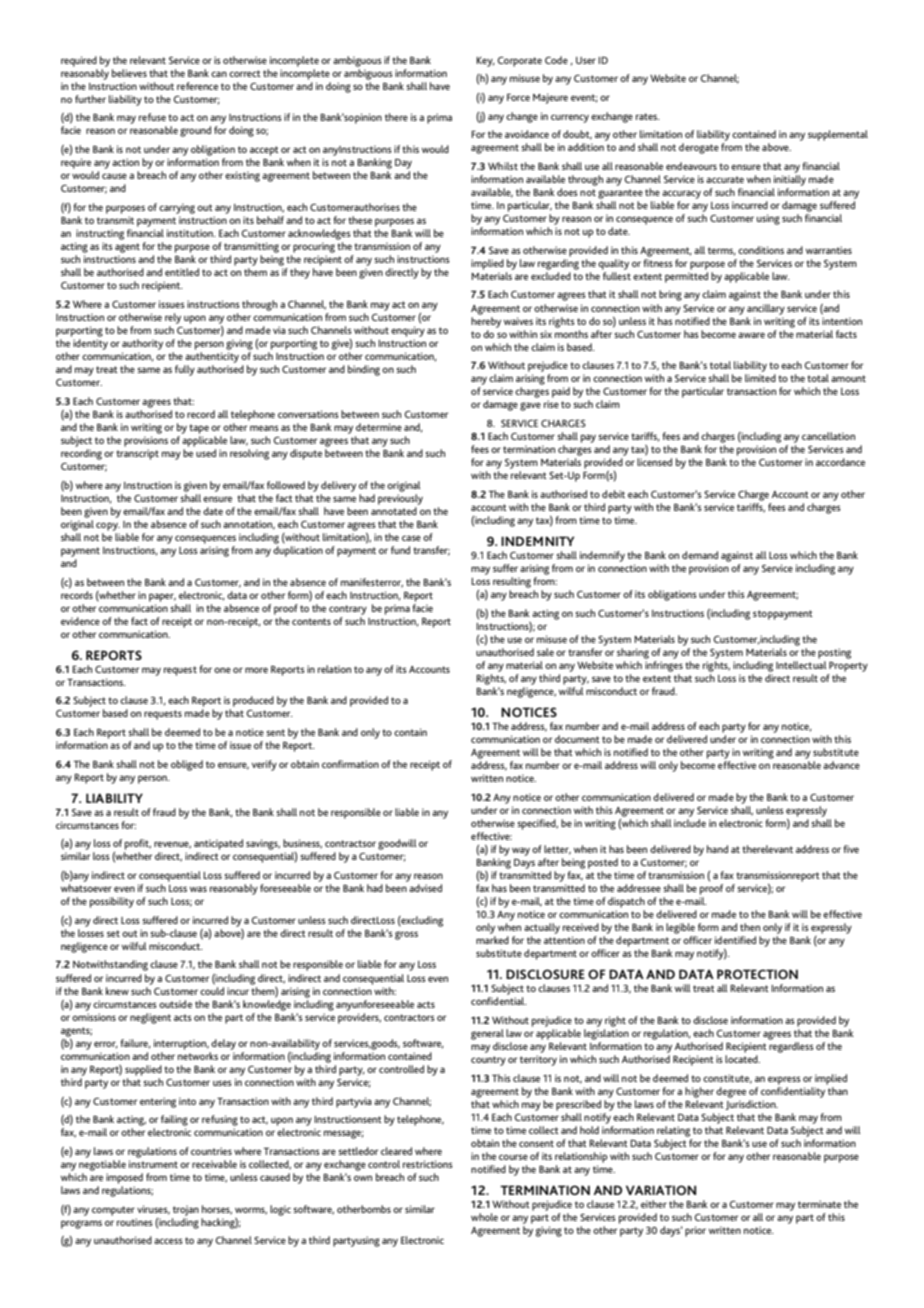 The height and width of the screenshot is (1308, 924). Describe the element at coordinates (484, 1217) in the screenshot. I see `whole` at that location.
